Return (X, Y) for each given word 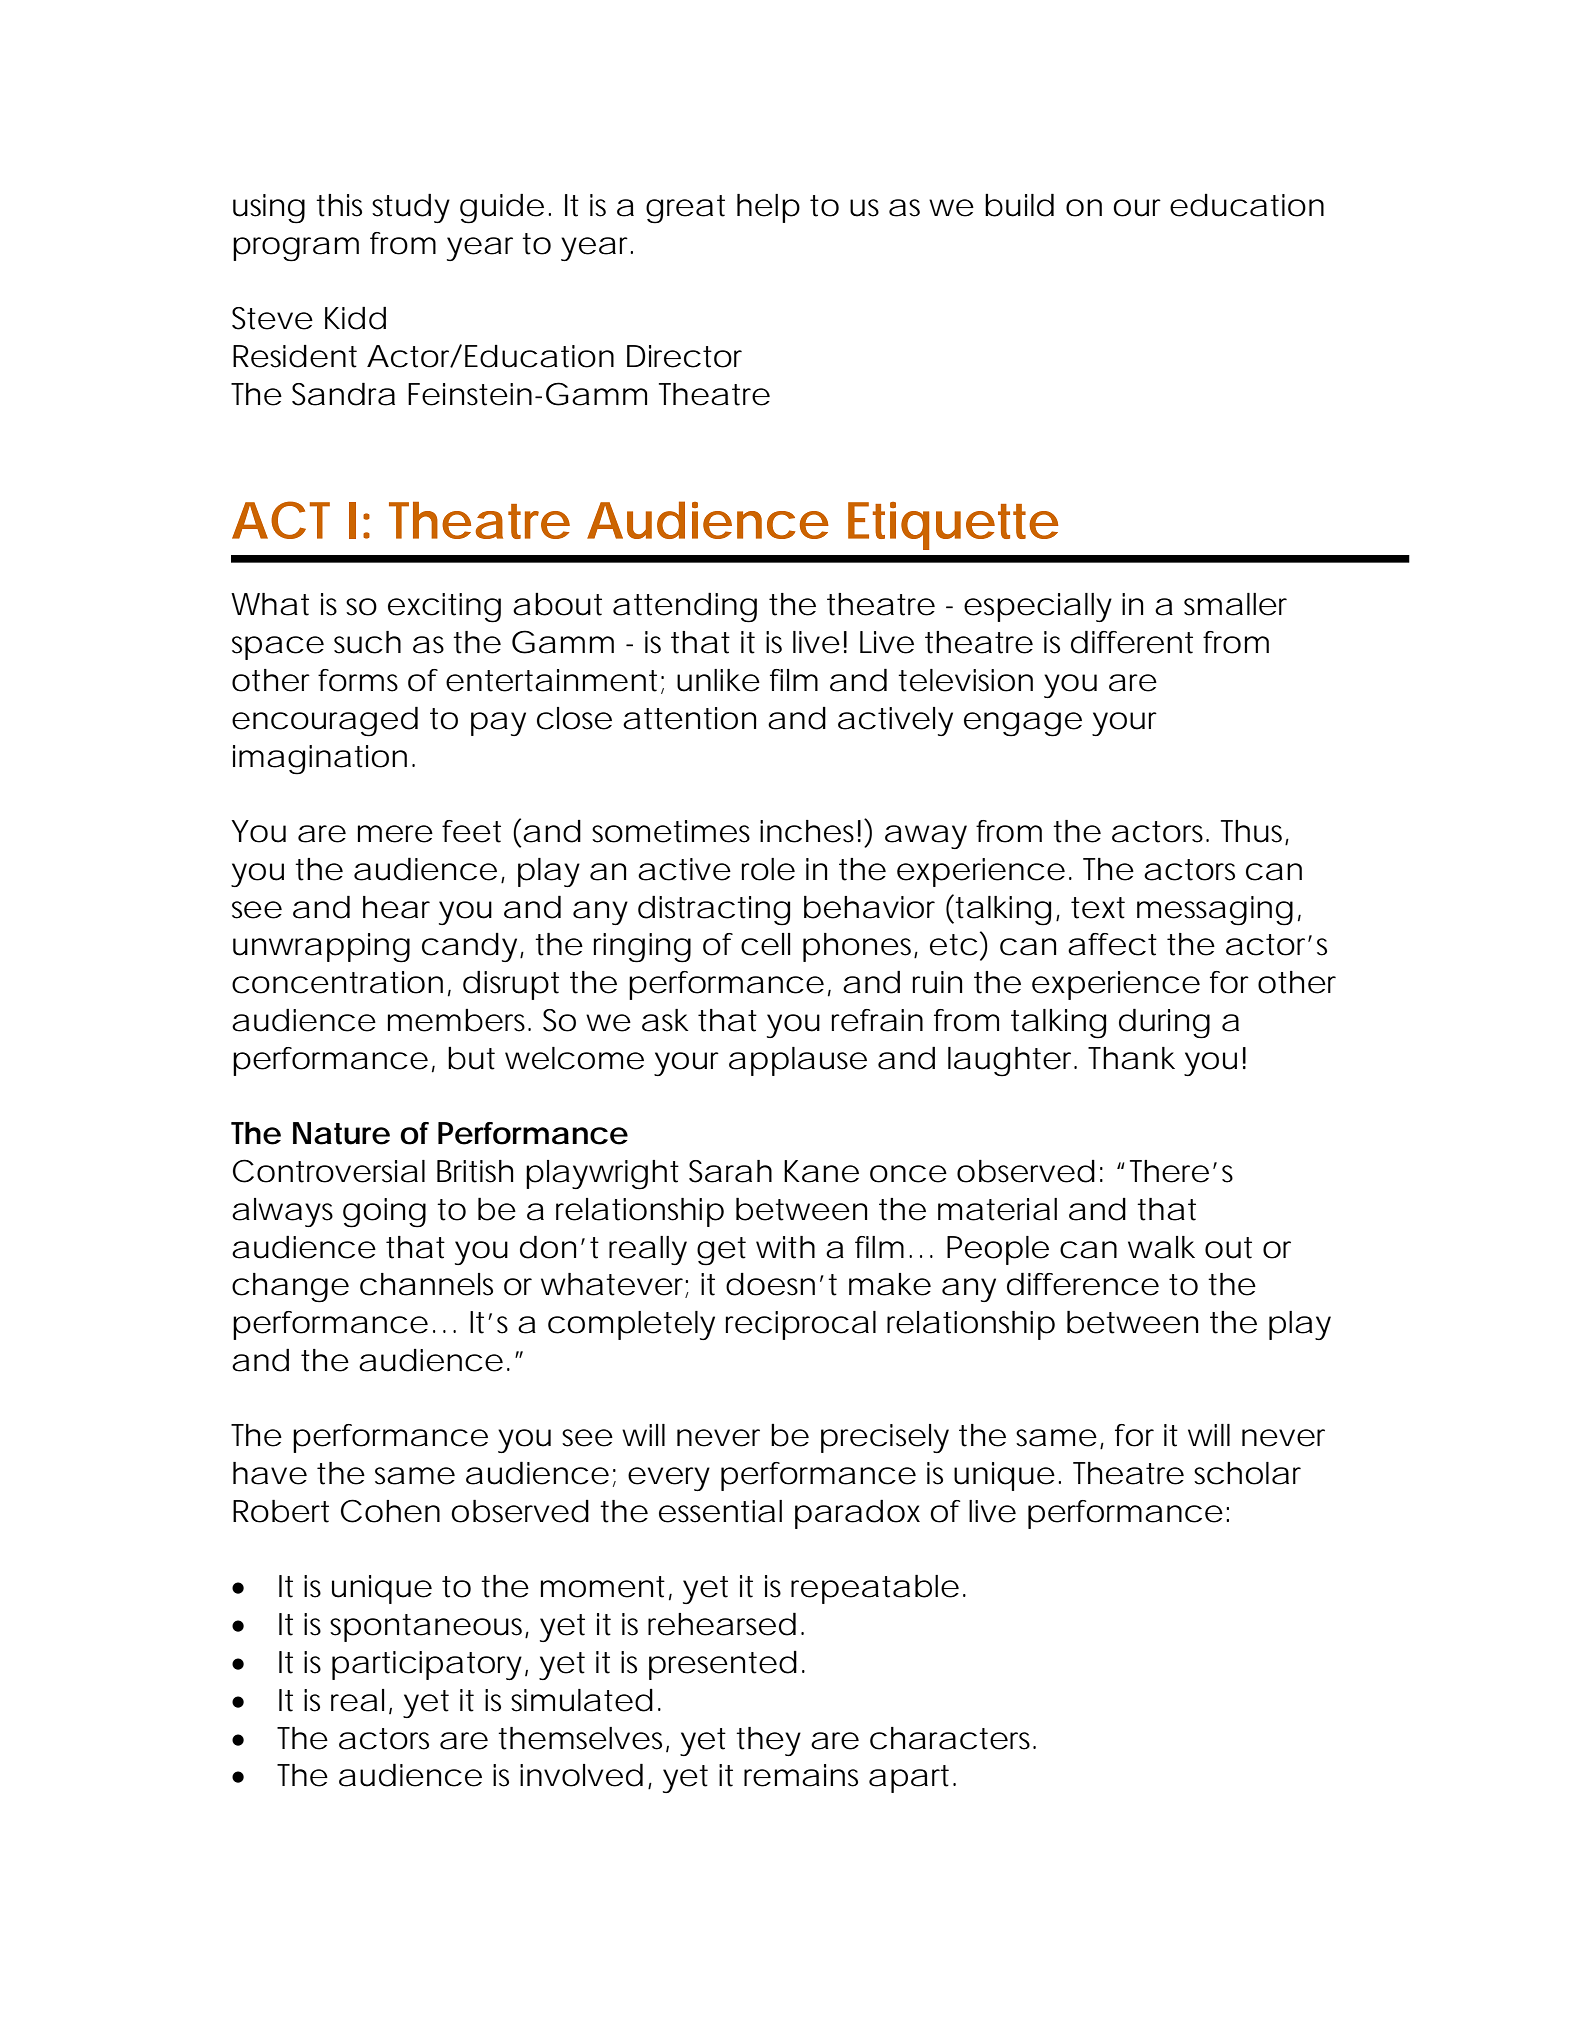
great (685, 209)
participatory (427, 1665)
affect (1112, 944)
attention (689, 718)
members (458, 1020)
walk (1161, 1247)
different (1132, 642)
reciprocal (801, 1325)
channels (426, 1284)
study (411, 208)
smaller (1235, 604)
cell (765, 944)
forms (358, 680)
